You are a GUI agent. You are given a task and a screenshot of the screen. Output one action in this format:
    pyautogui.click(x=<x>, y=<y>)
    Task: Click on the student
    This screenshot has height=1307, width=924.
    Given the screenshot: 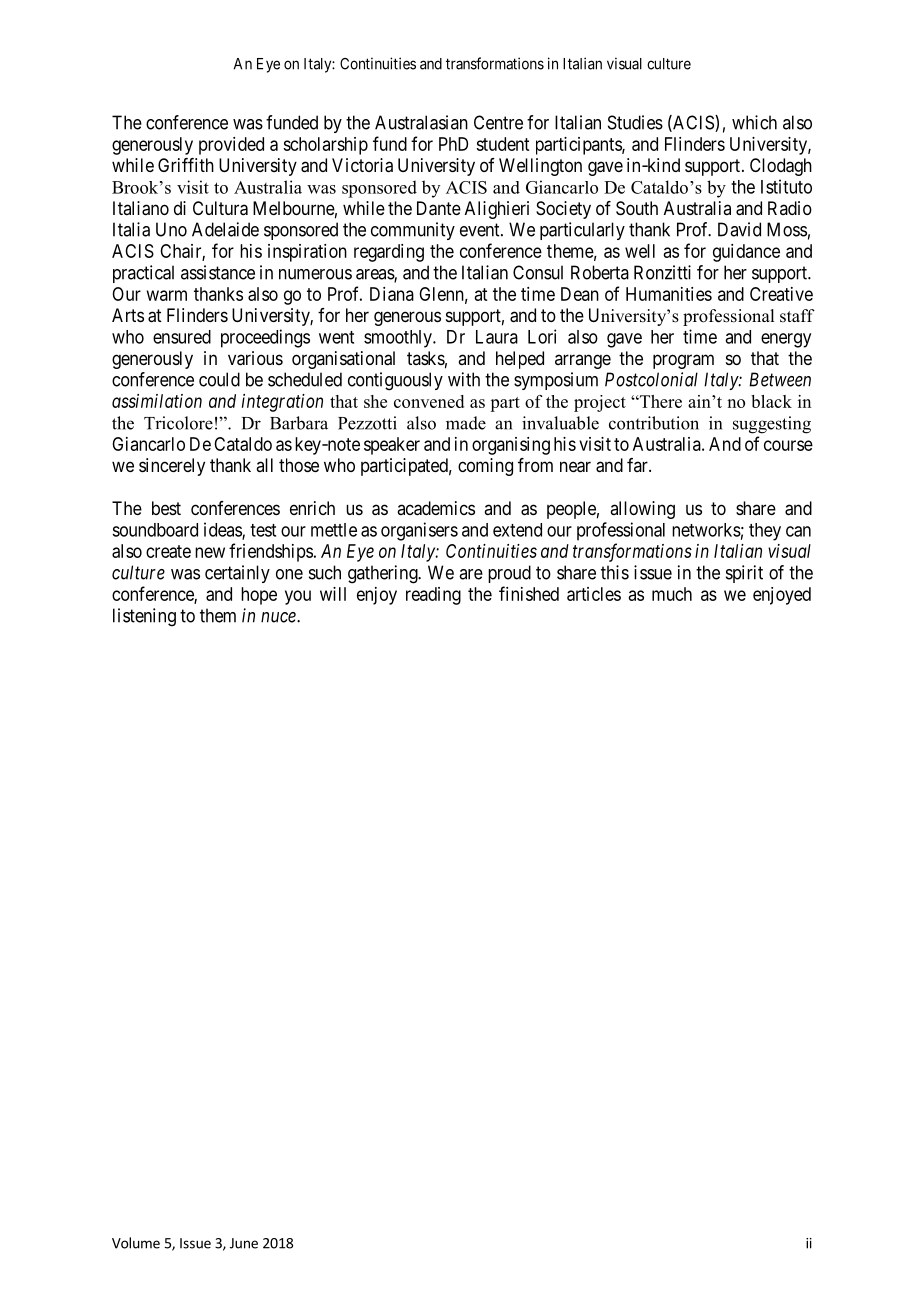 What is the action you would take?
    pyautogui.click(x=502, y=144)
